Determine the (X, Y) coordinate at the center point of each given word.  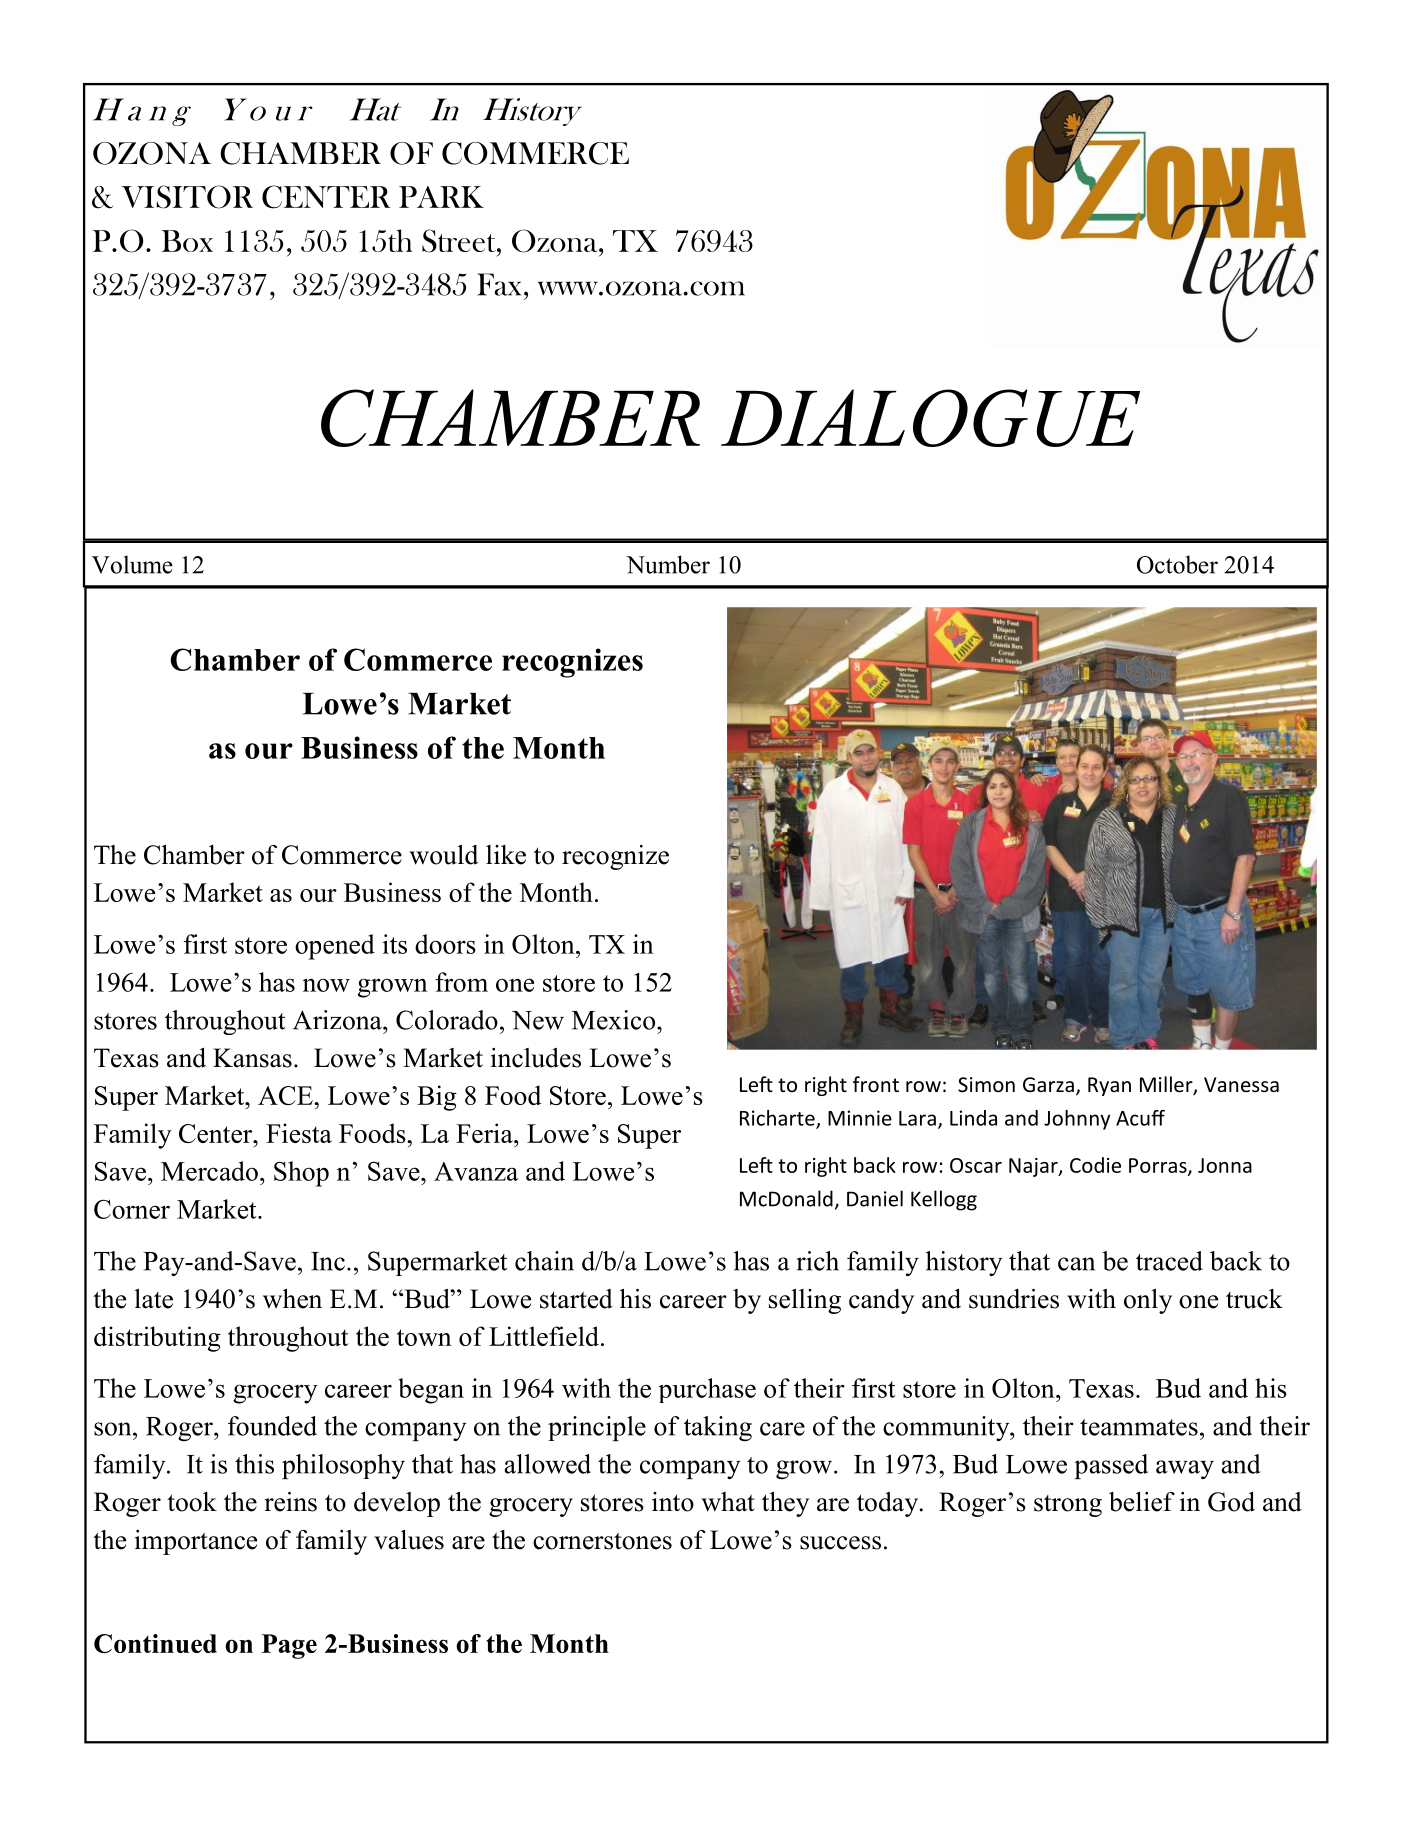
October (1177, 564)
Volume (132, 564)
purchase (707, 1390)
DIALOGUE (930, 418)
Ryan (1109, 1086)
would (443, 855)
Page (289, 1646)
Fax (499, 284)
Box (187, 241)
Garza (1048, 1084)
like (506, 855)
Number (668, 564)
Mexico (615, 1020)
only (1148, 1301)
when (292, 1299)
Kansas (252, 1058)
